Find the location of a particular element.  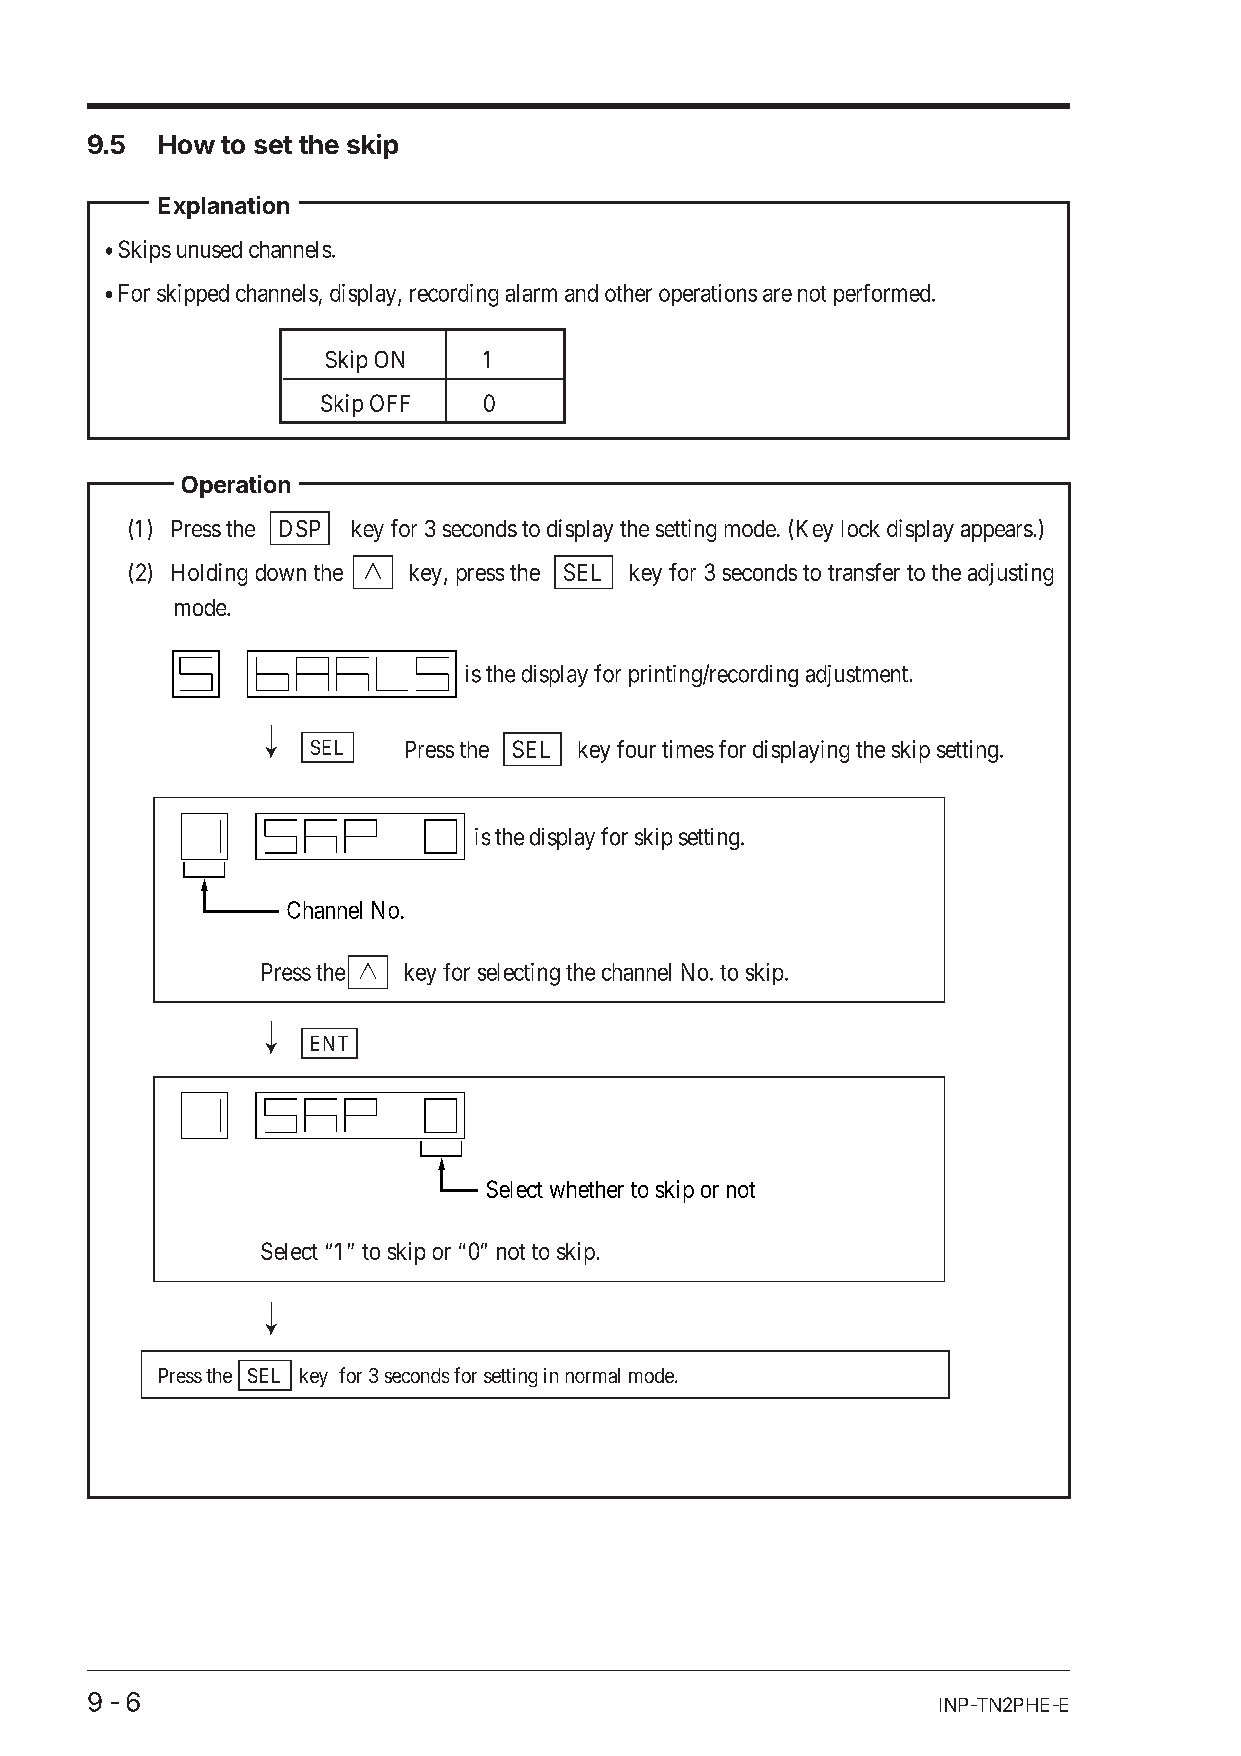

normal is located at coordinates (593, 1375).
